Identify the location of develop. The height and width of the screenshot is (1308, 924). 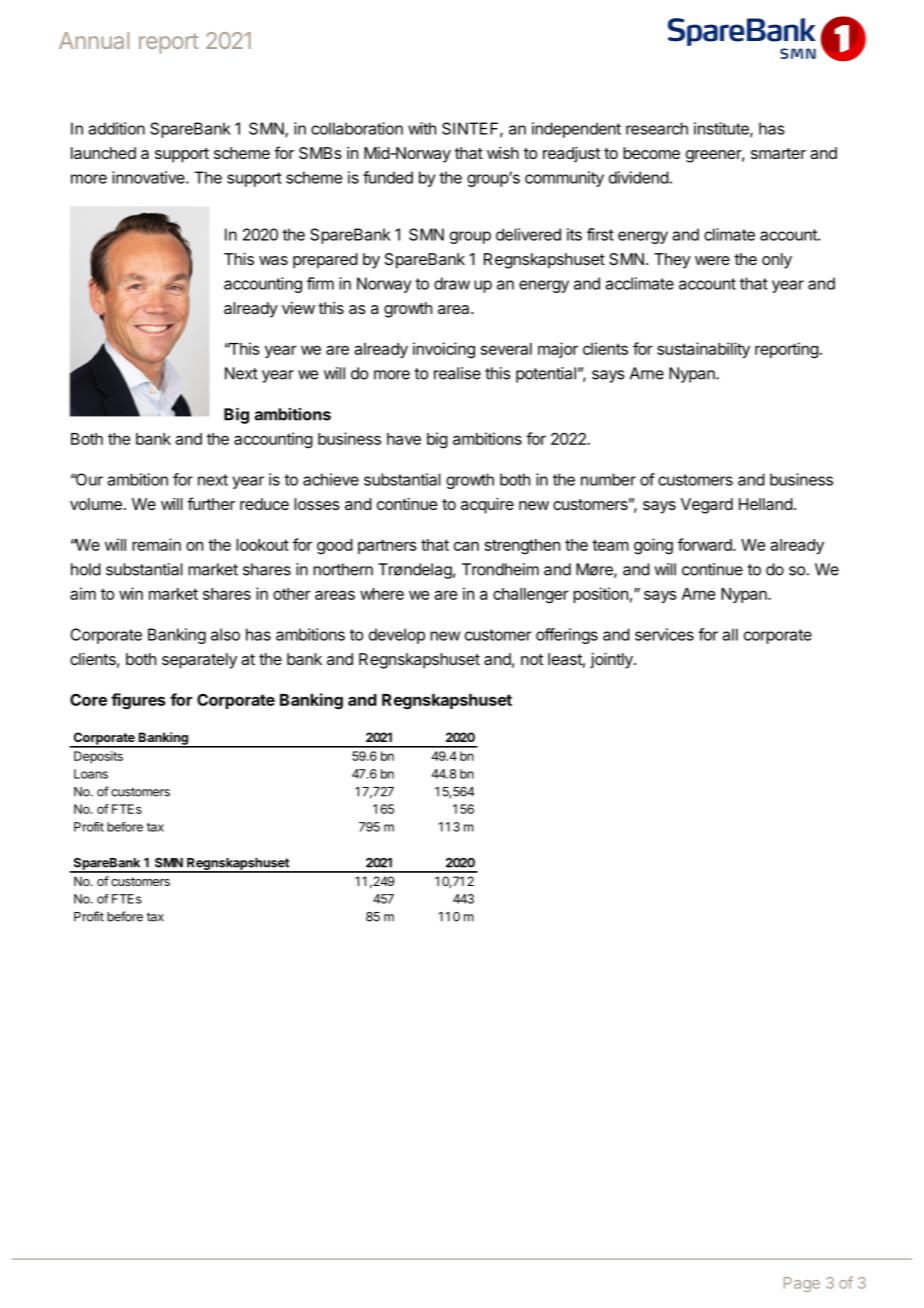
(397, 636).
